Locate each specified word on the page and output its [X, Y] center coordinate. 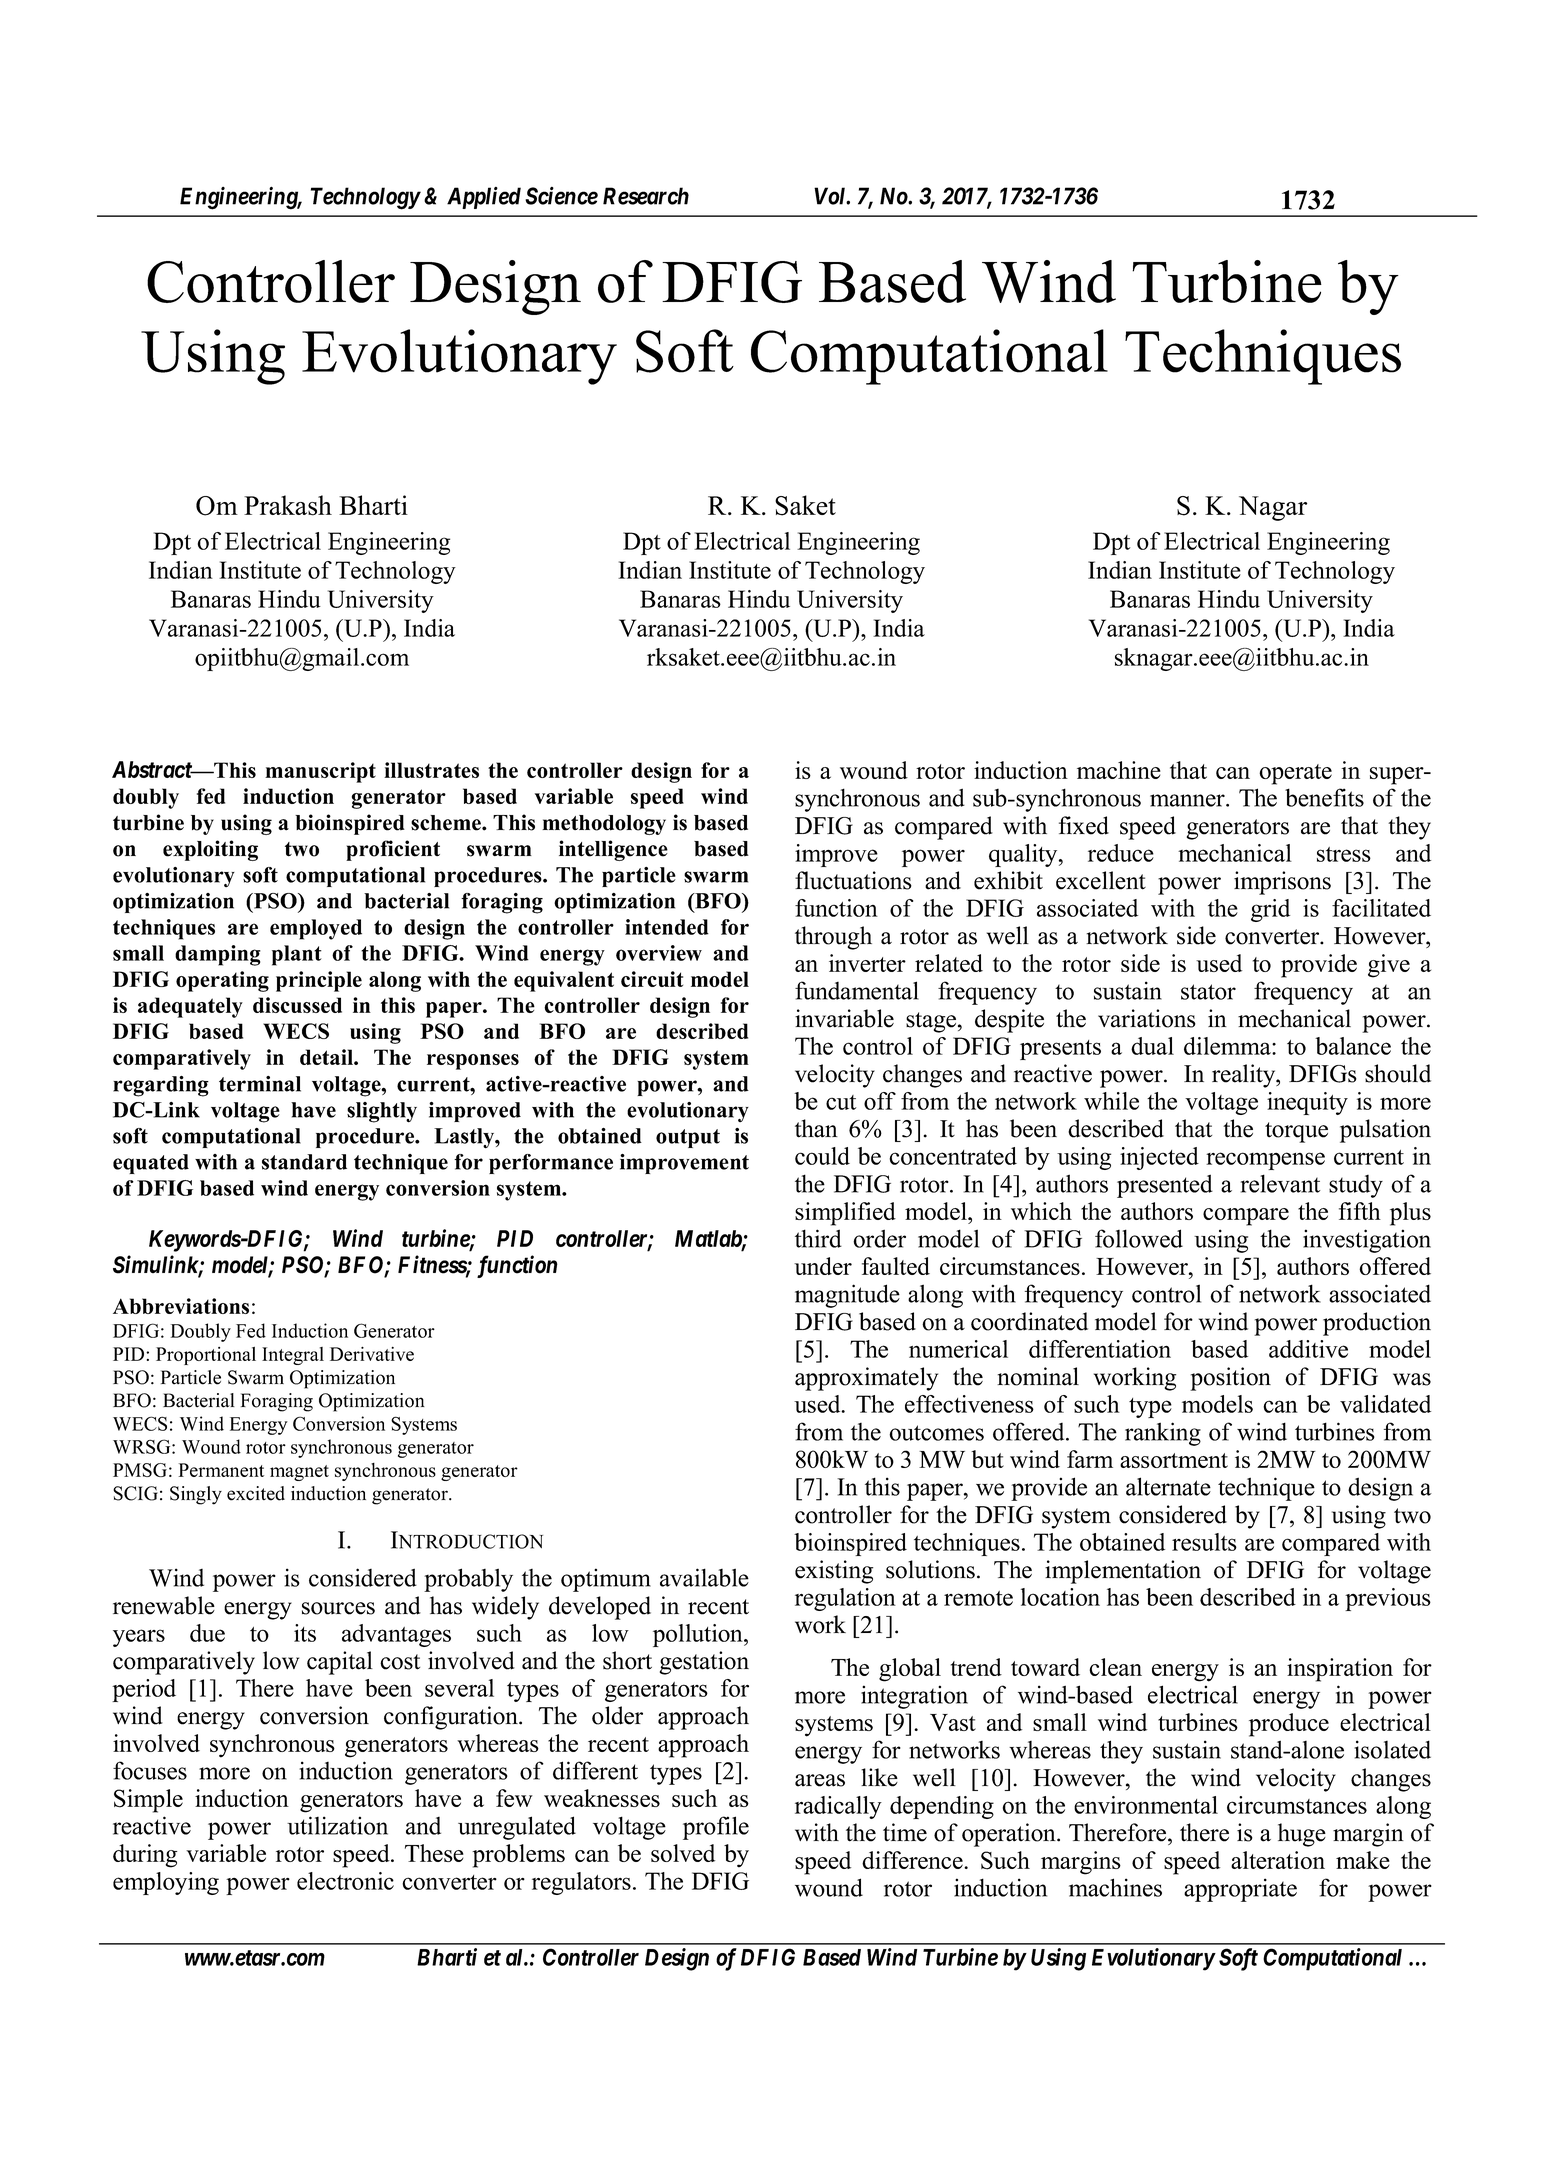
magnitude [847, 1296]
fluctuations [853, 880]
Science [561, 196]
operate [1295, 774]
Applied [484, 198]
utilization [337, 1825]
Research [646, 196]
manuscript [320, 772]
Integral [293, 1356]
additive [1308, 1349]
